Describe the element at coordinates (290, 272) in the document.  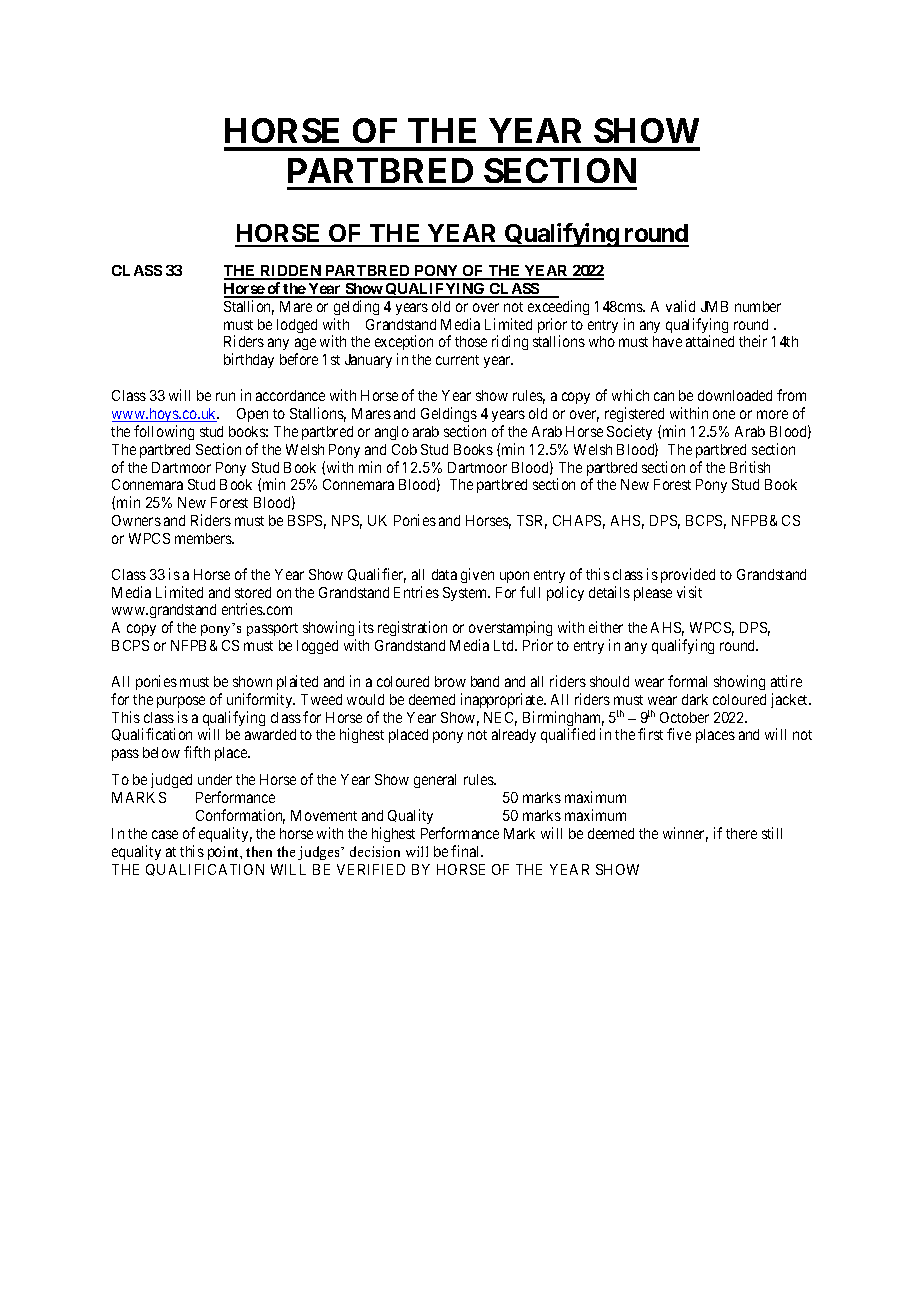
I see `RIDDEN` at that location.
